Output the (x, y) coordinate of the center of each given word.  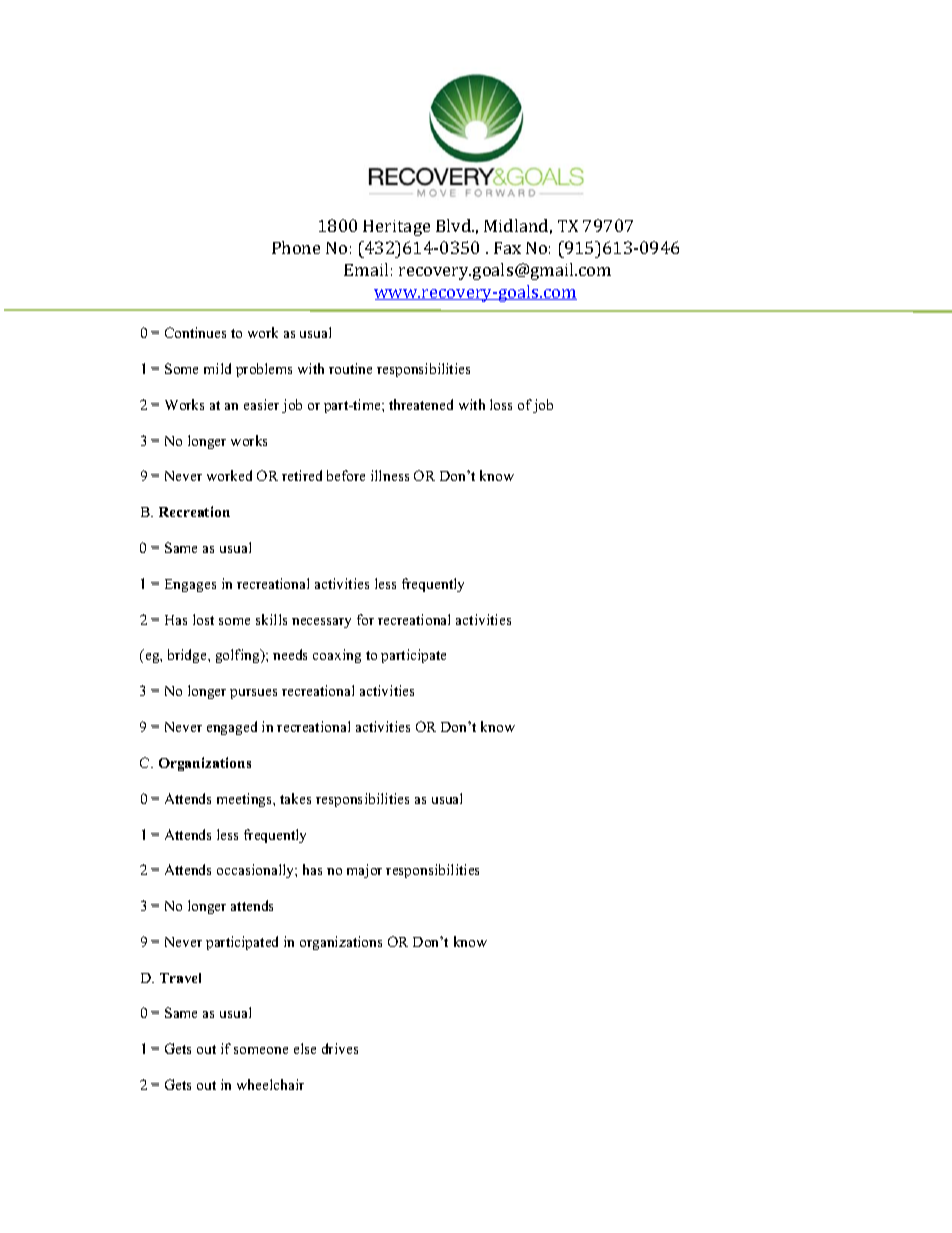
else (305, 1048)
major (364, 871)
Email (366, 269)
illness (390, 475)
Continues (195, 332)
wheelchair (270, 1084)
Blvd (455, 225)
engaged (232, 728)
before (346, 475)
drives (340, 1048)
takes (295, 798)
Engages (190, 585)
